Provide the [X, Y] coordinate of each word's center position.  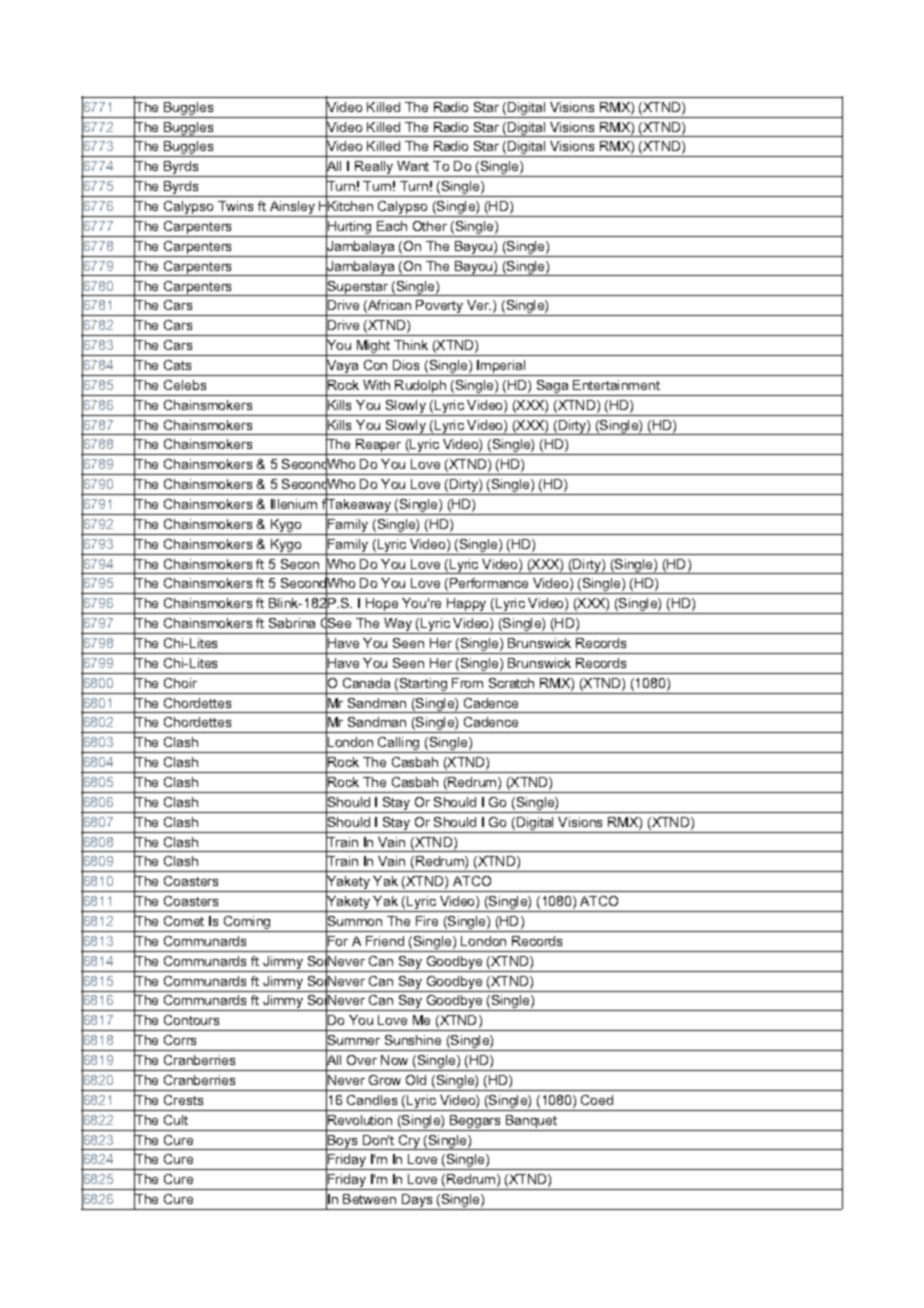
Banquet [531, 1121]
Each [392, 226]
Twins [235, 206]
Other [430, 226]
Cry [409, 1142]
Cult [176, 1120]
